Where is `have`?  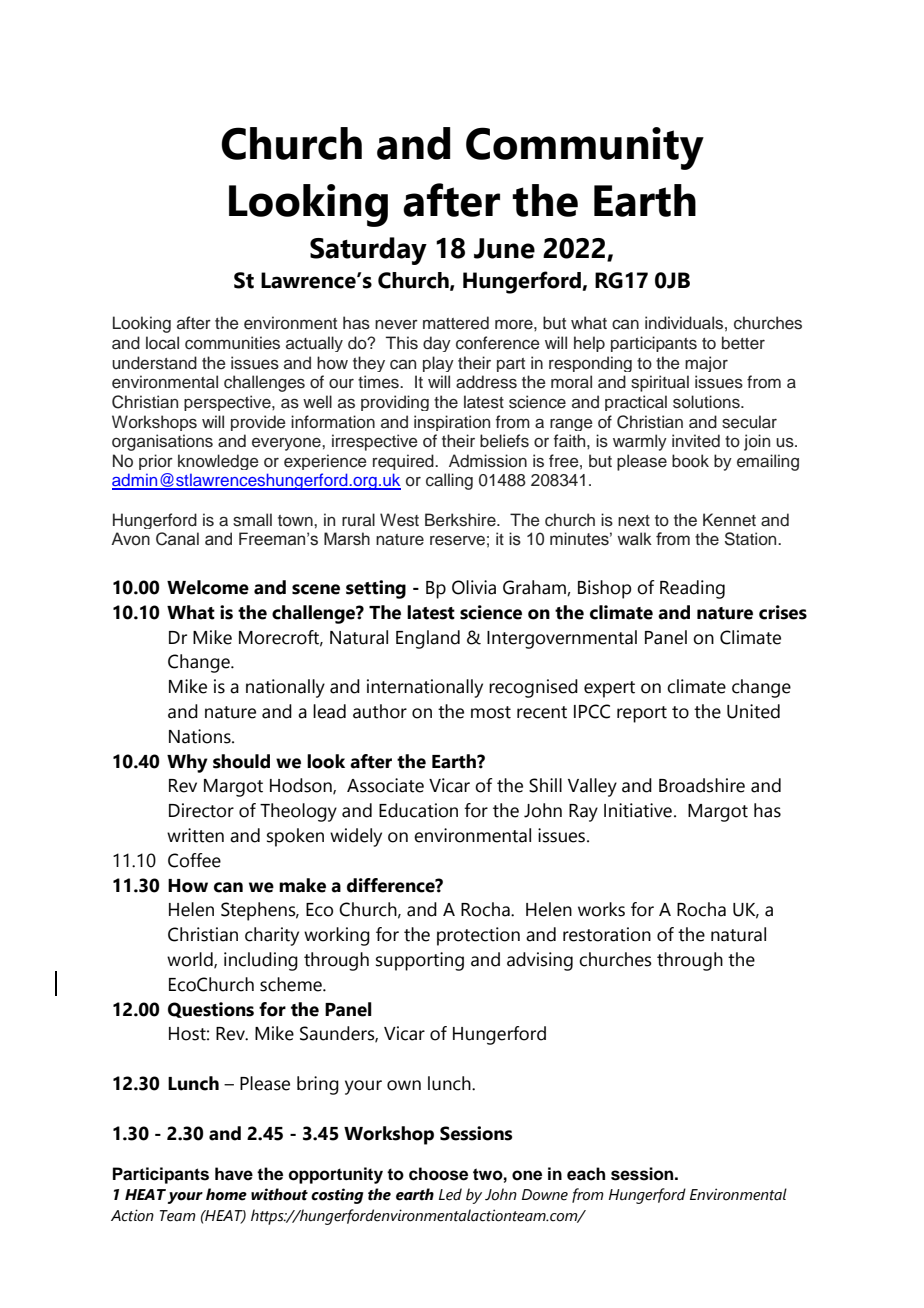 have is located at coordinates (234, 1174).
